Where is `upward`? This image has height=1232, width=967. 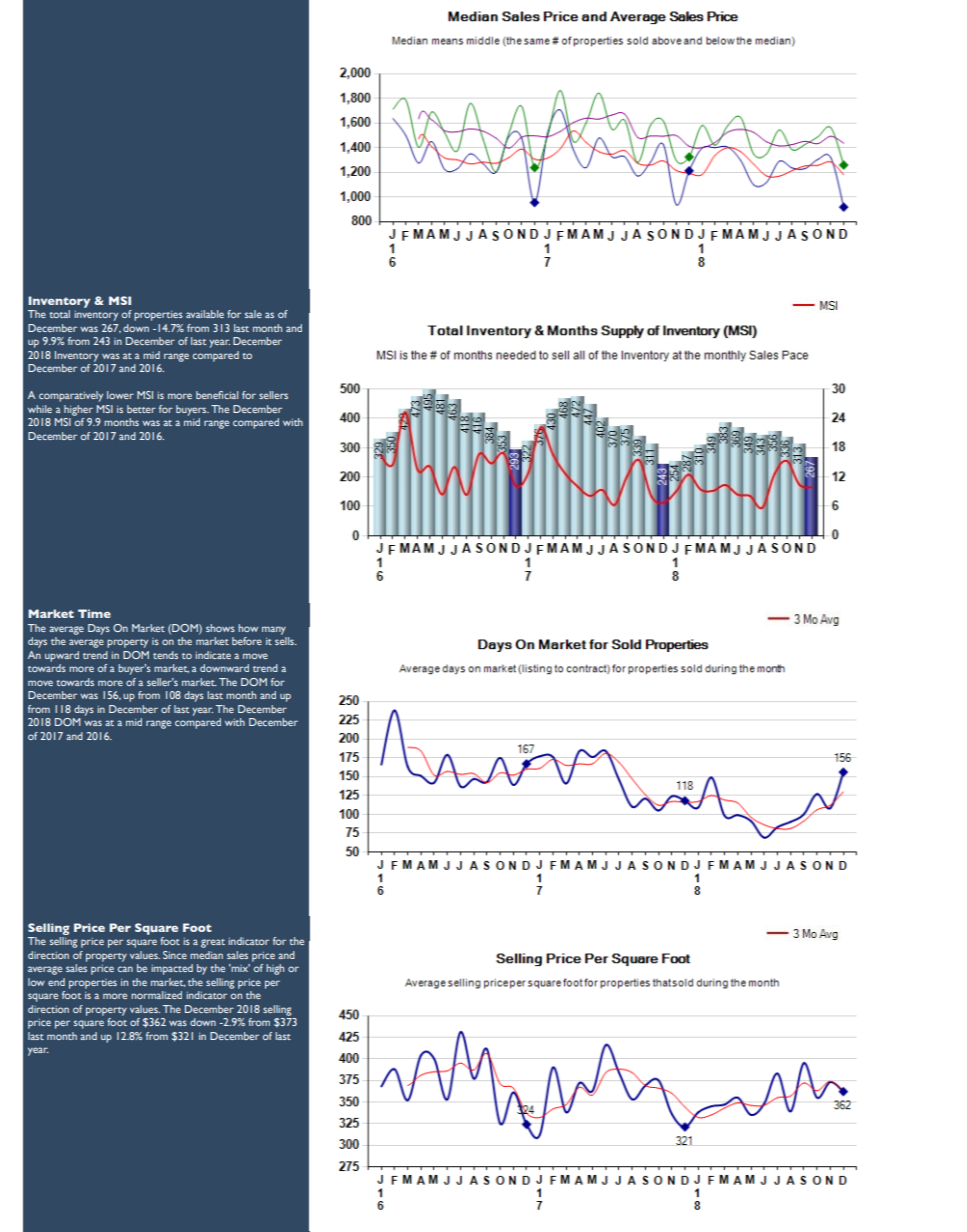
upward is located at coordinates (62, 656).
